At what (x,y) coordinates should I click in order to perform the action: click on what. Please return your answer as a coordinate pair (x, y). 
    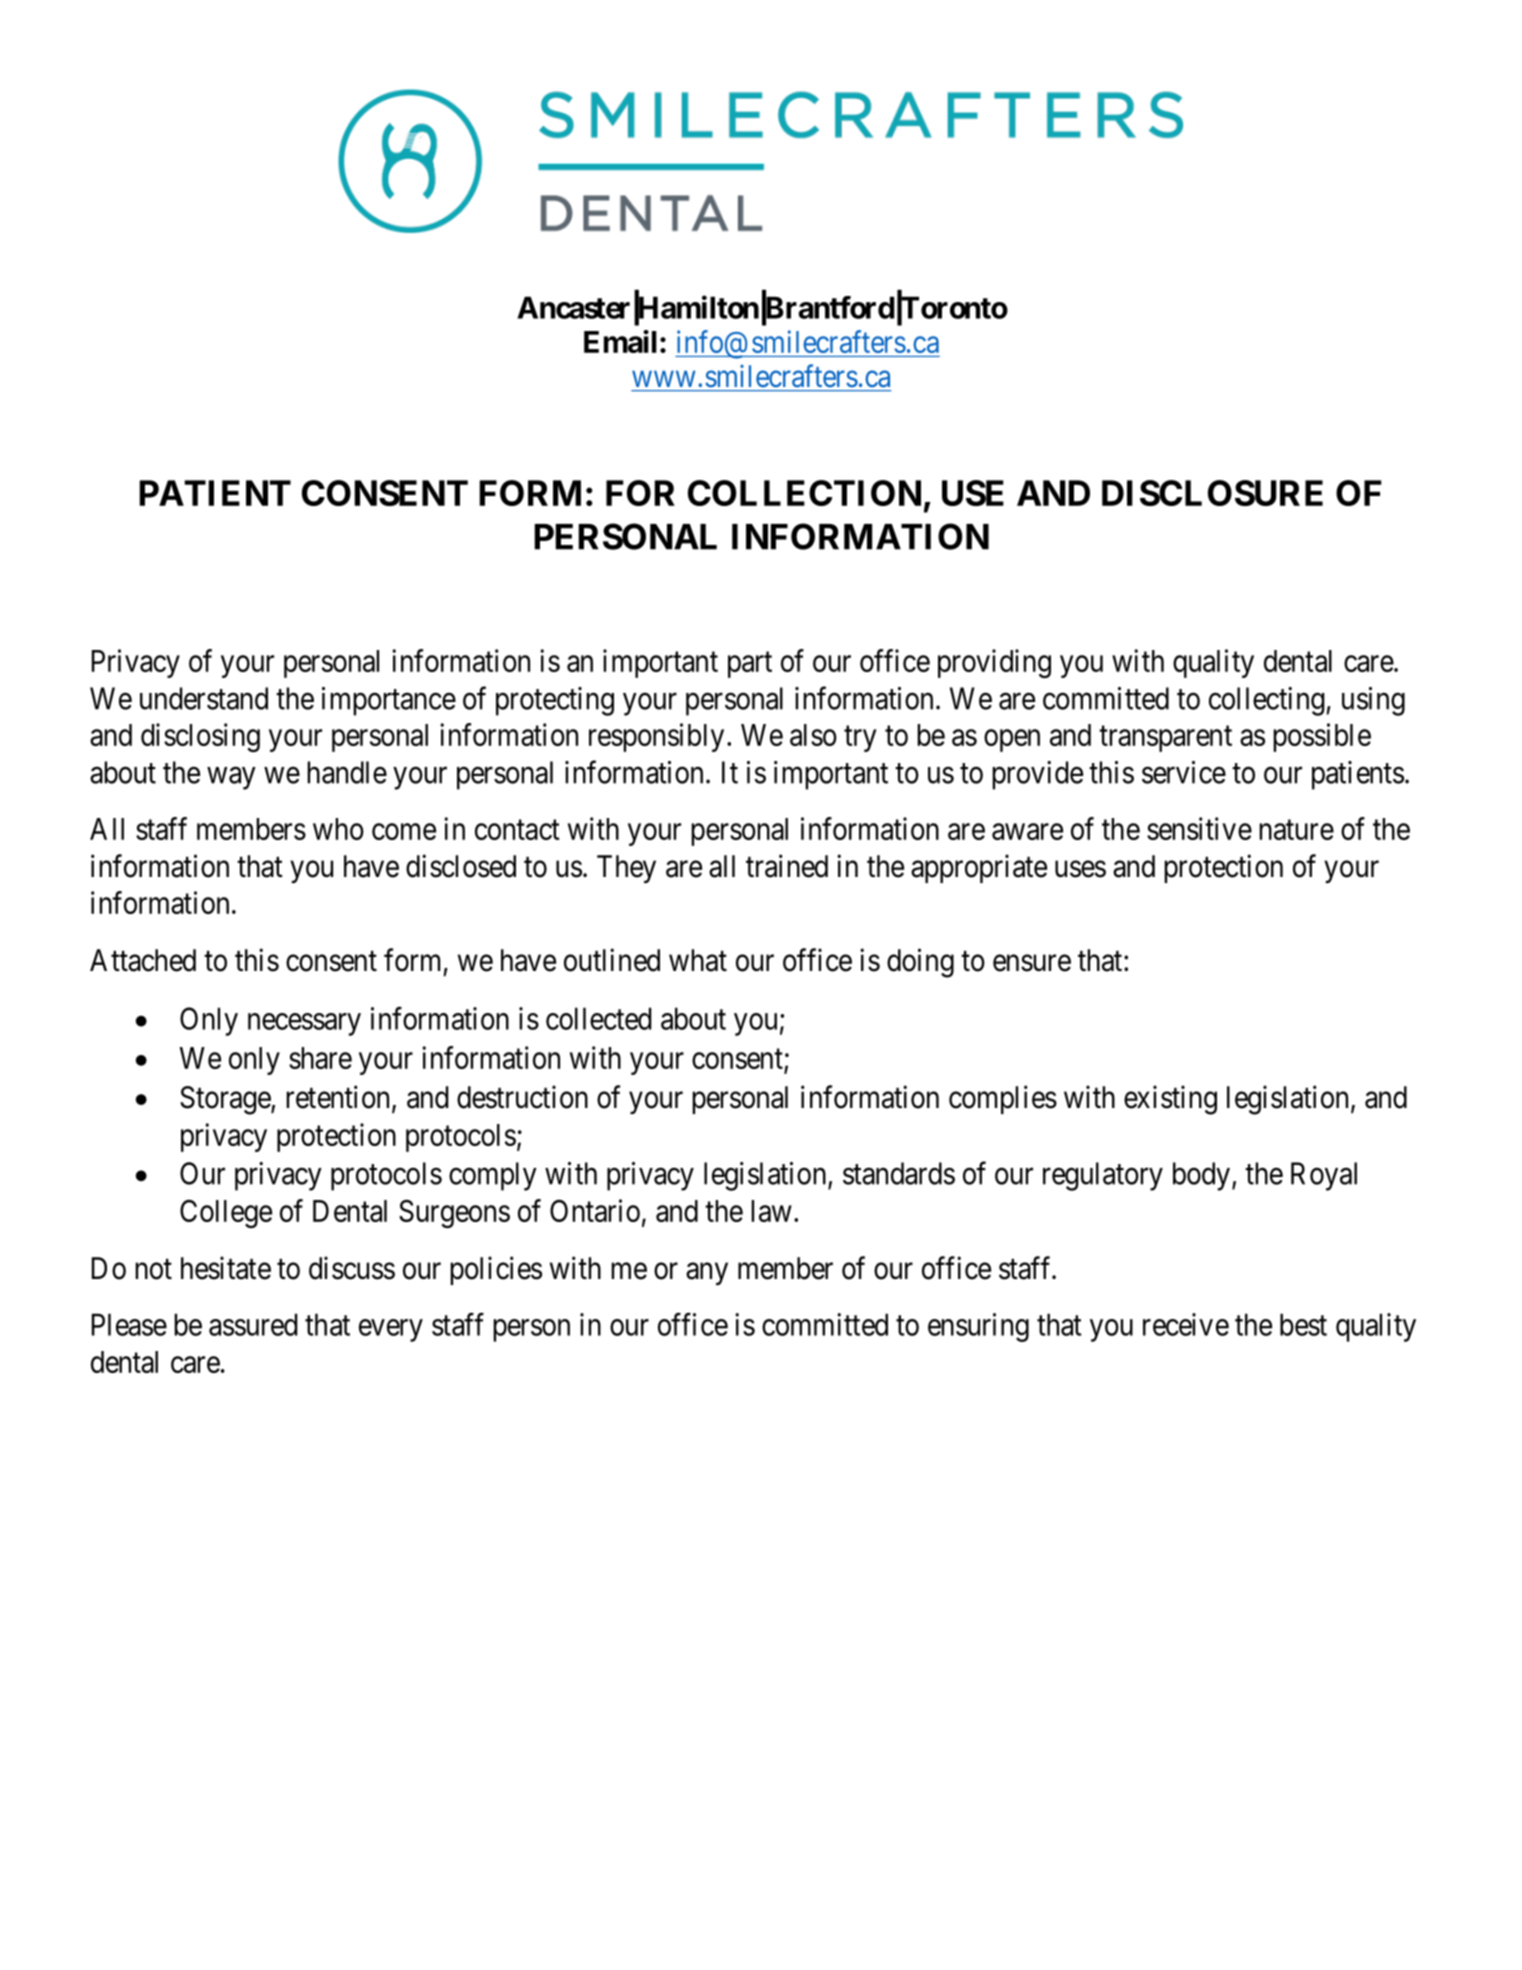
    Looking at the image, I should click on (698, 960).
